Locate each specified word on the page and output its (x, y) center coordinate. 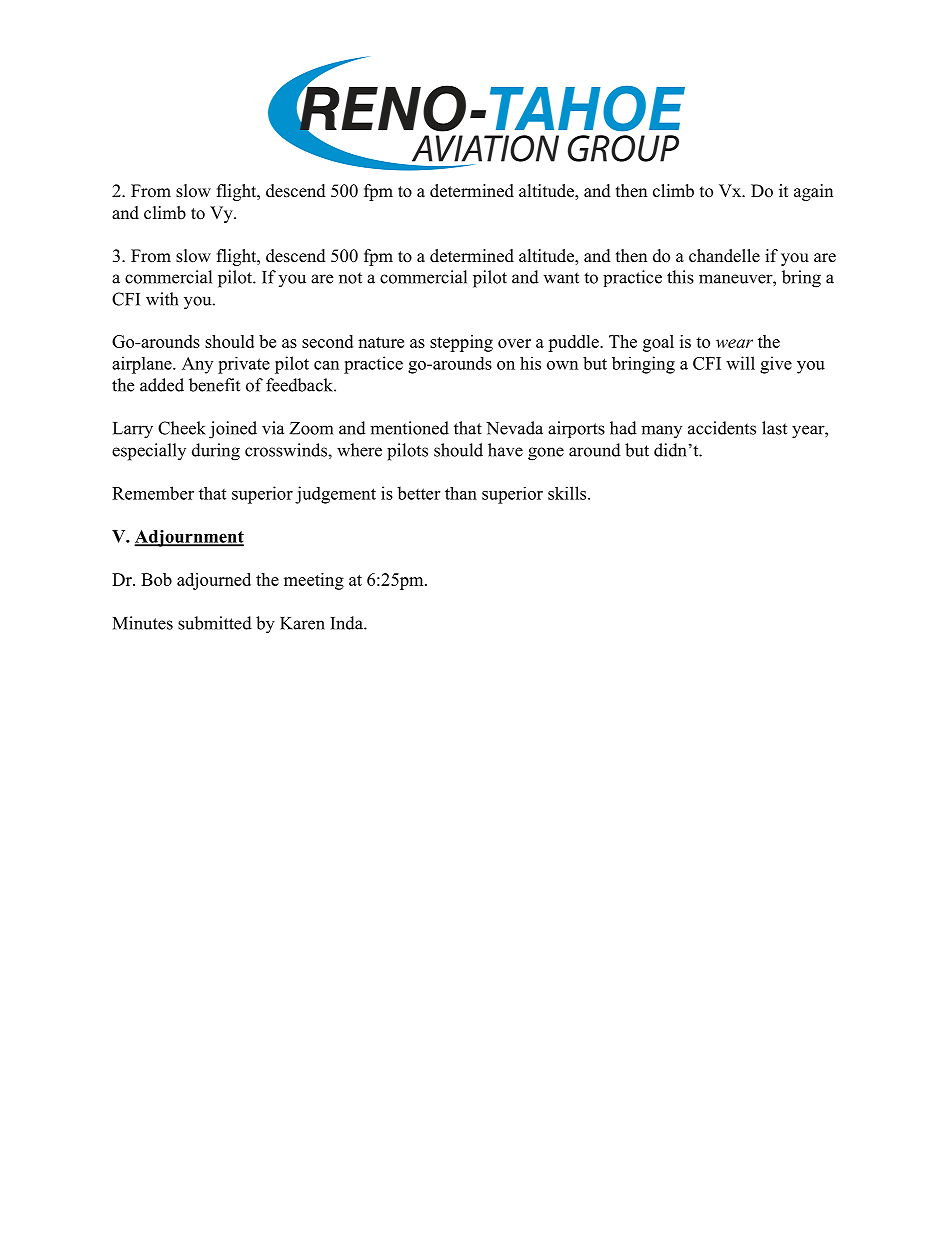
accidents (722, 428)
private (244, 365)
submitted (215, 623)
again (813, 192)
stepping (461, 343)
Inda (347, 623)
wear (734, 343)
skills (568, 493)
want (561, 278)
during (216, 452)
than (461, 493)
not (350, 278)
